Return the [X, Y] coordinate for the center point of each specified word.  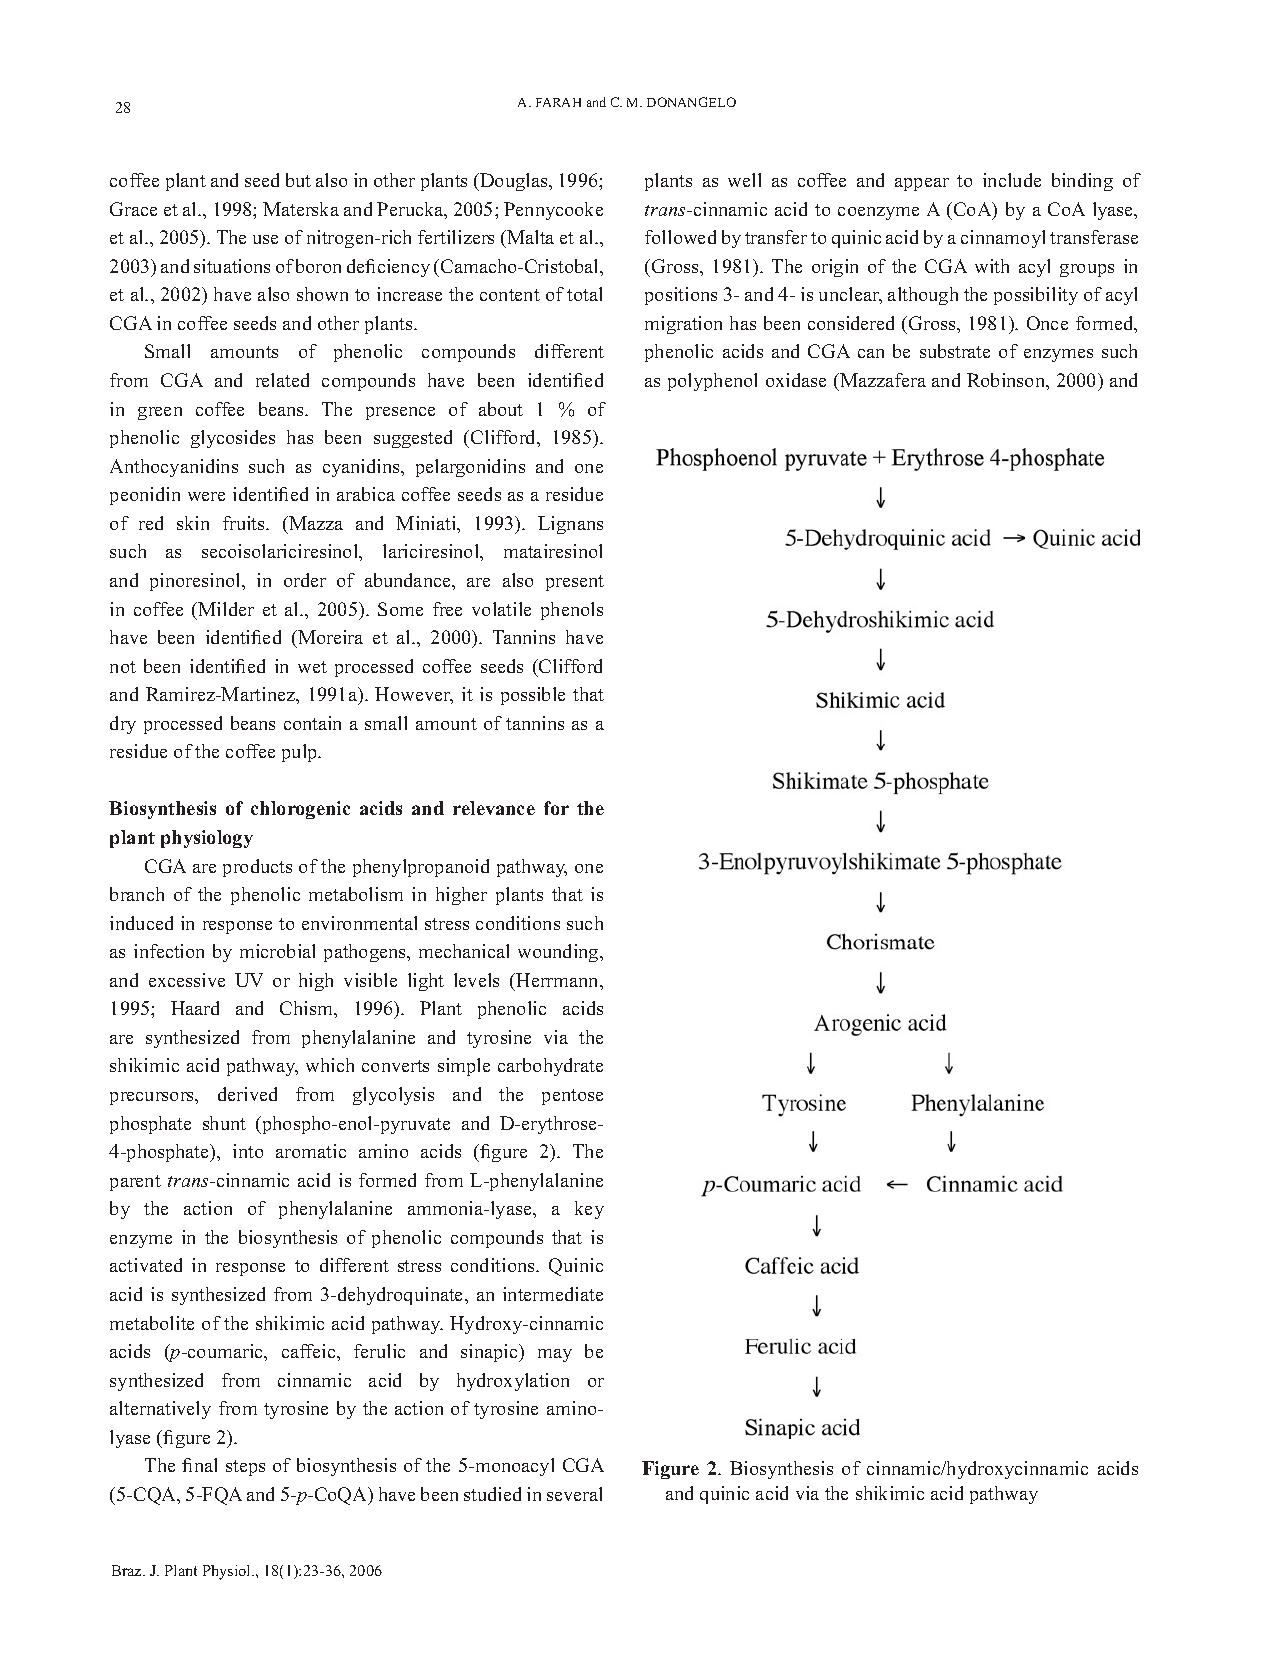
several [574, 1494]
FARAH [558, 102]
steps [245, 1468]
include [1012, 180]
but [298, 180]
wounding [559, 953]
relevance [494, 808]
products [257, 868]
